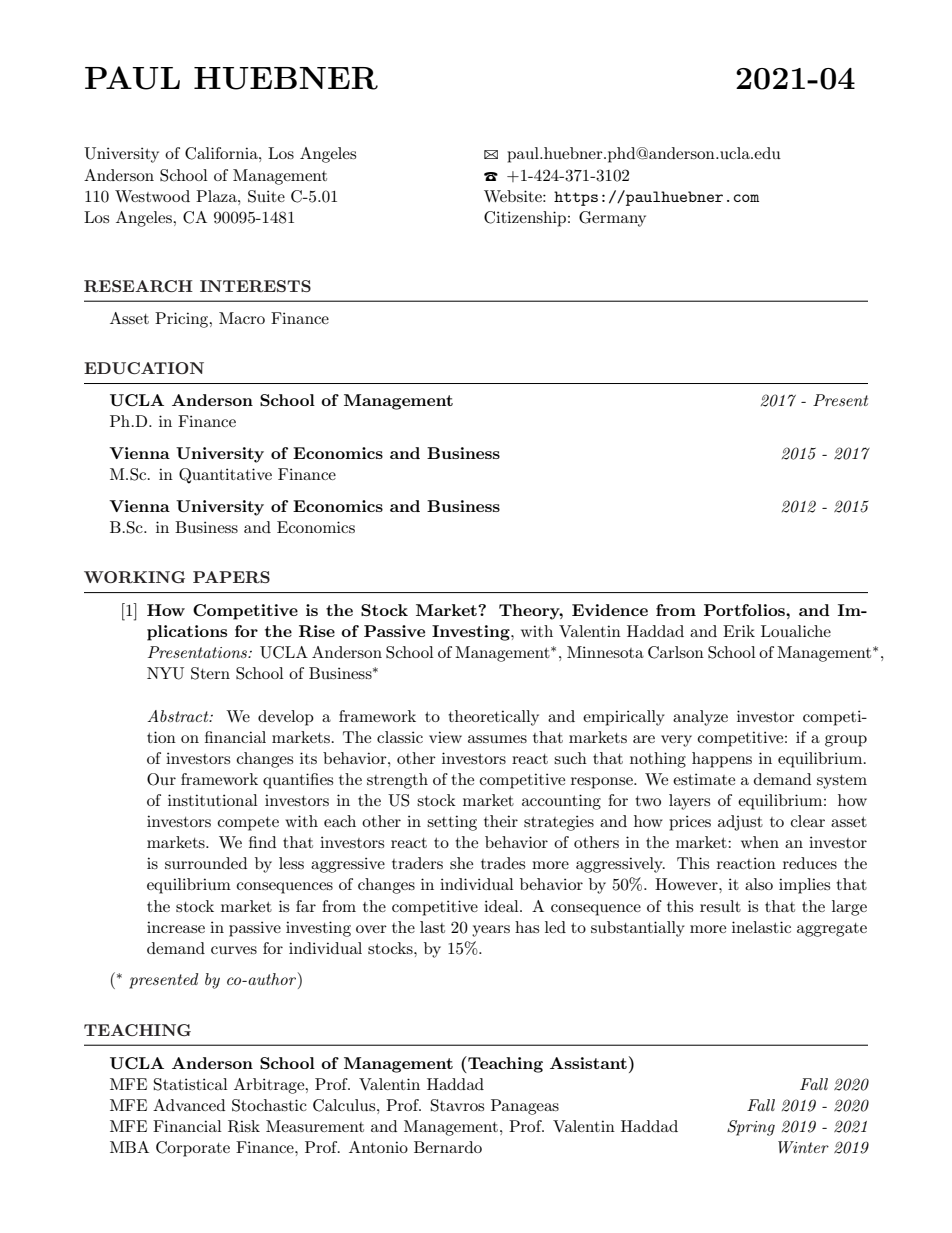 The height and width of the screenshot is (1233, 952). Describe the element at coordinates (206, 863) in the screenshot. I see `surrounded` at that location.
